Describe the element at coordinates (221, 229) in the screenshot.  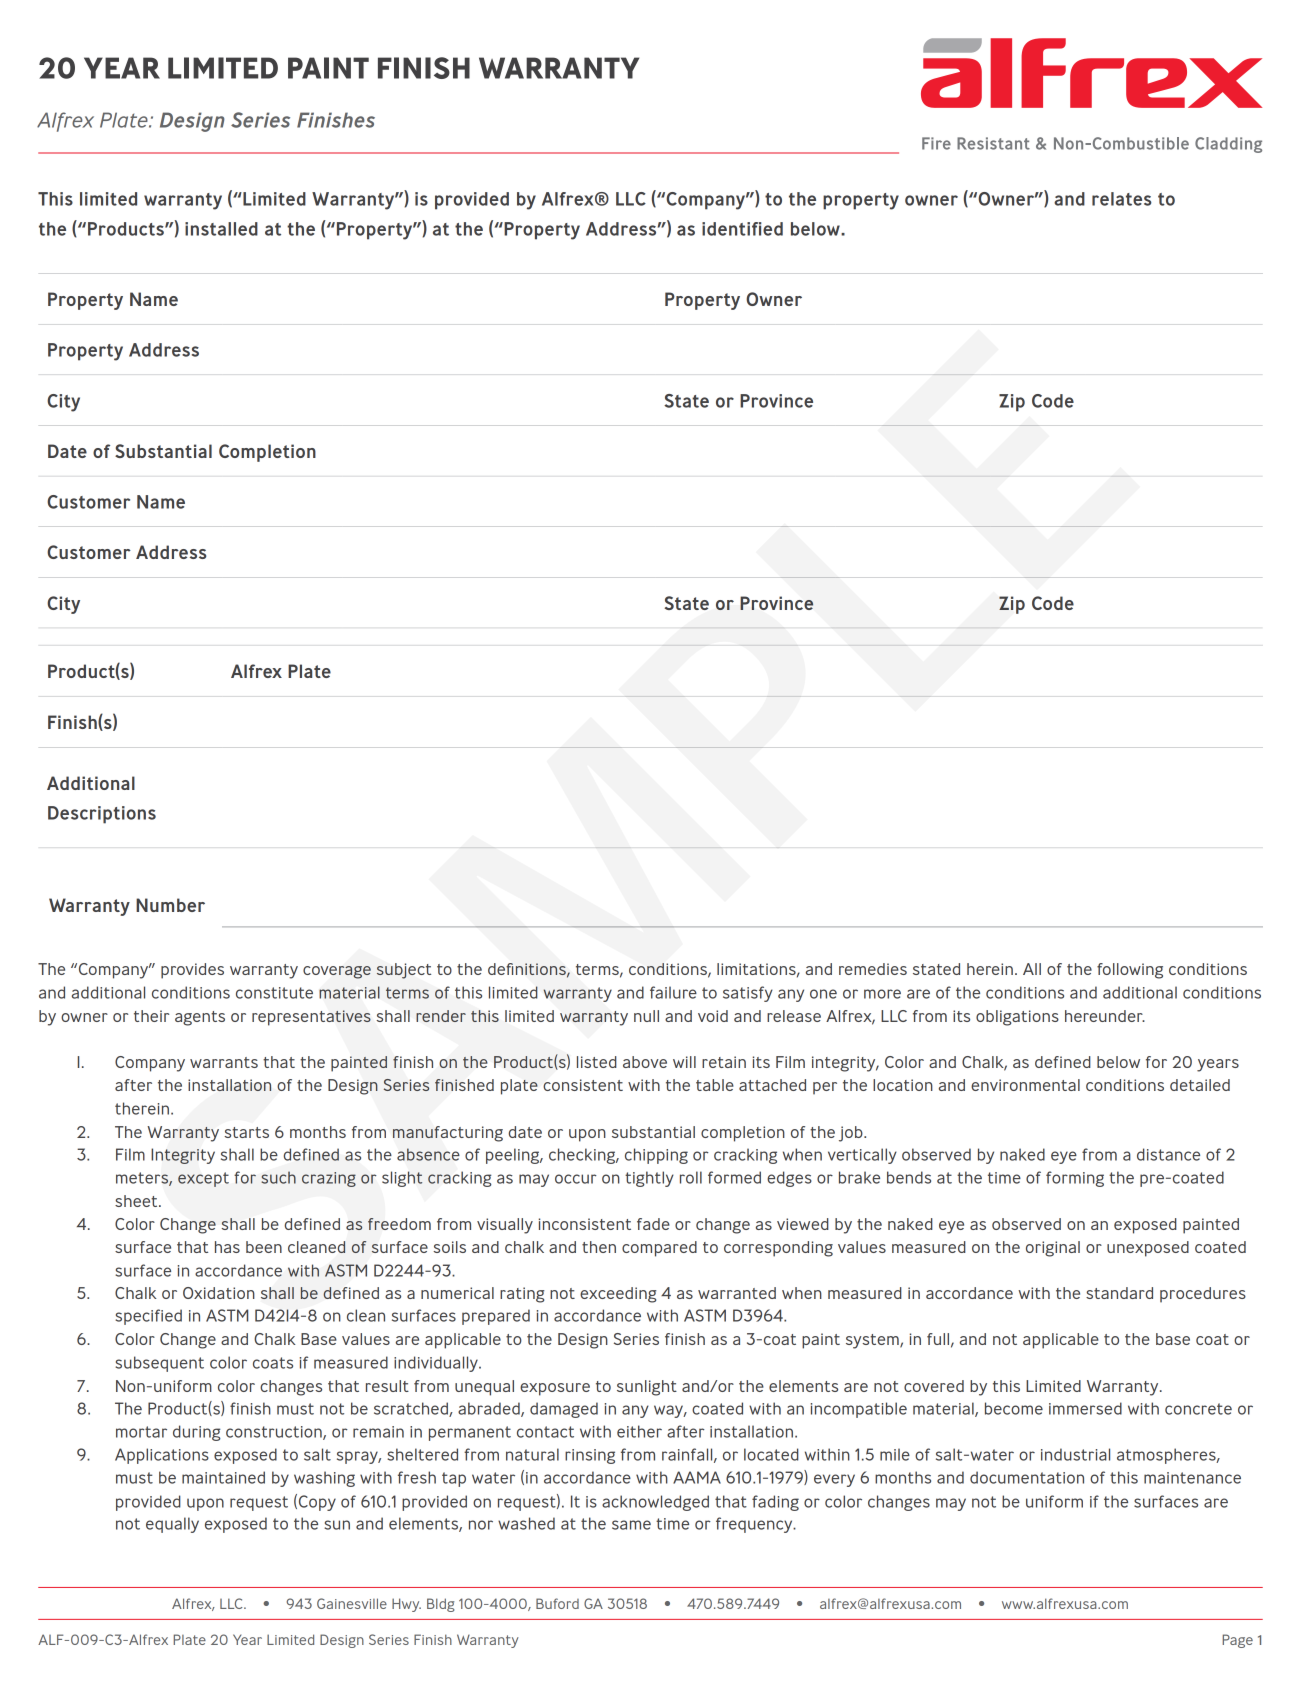
I see `installed` at that location.
